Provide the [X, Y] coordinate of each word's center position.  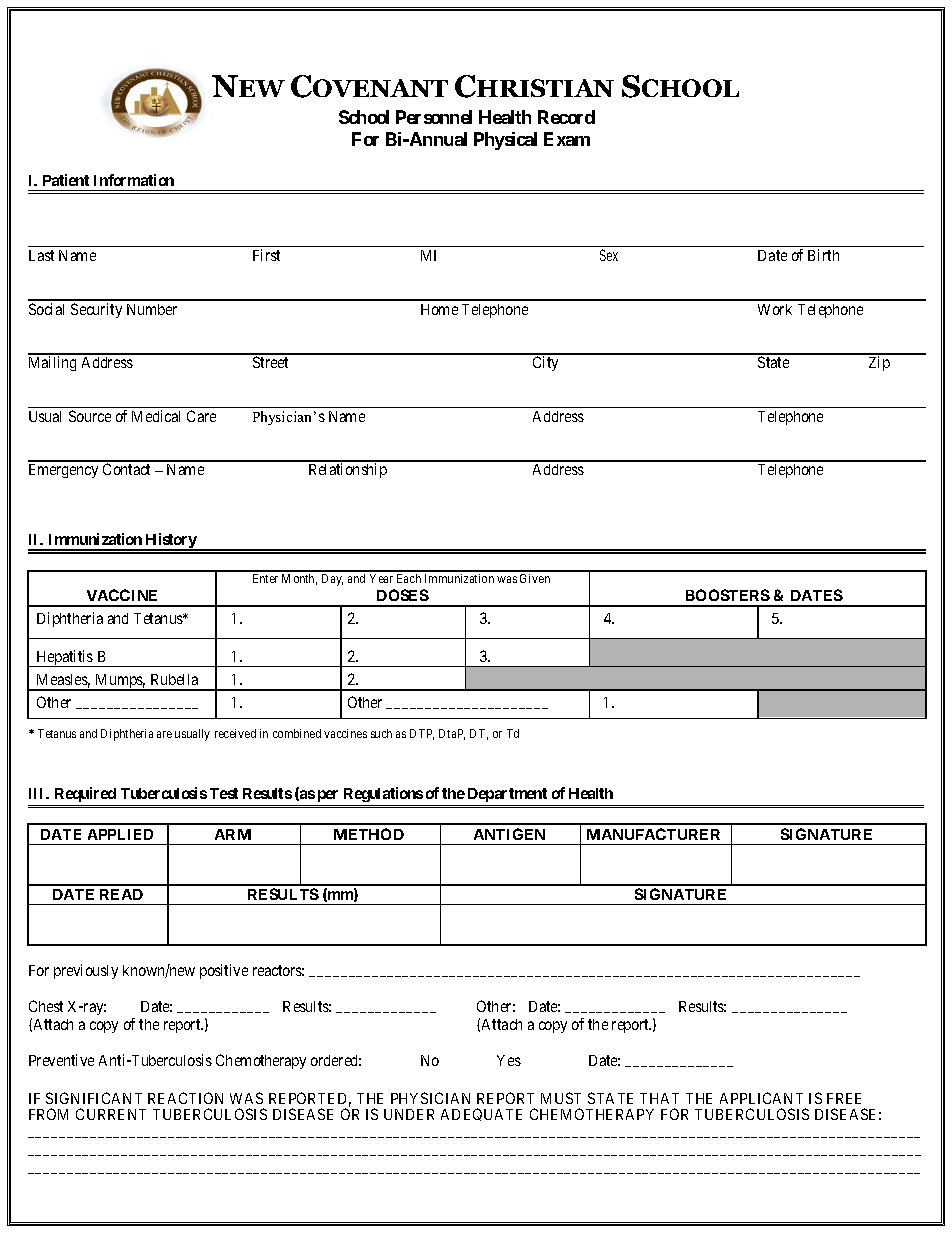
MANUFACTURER [653, 834]
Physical [505, 141]
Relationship [348, 470]
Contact [126, 469]
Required [85, 794]
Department [507, 795]
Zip [879, 363]
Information [134, 180]
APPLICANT [761, 1098]
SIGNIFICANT [94, 1098]
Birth [823, 255]
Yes [509, 1060]
